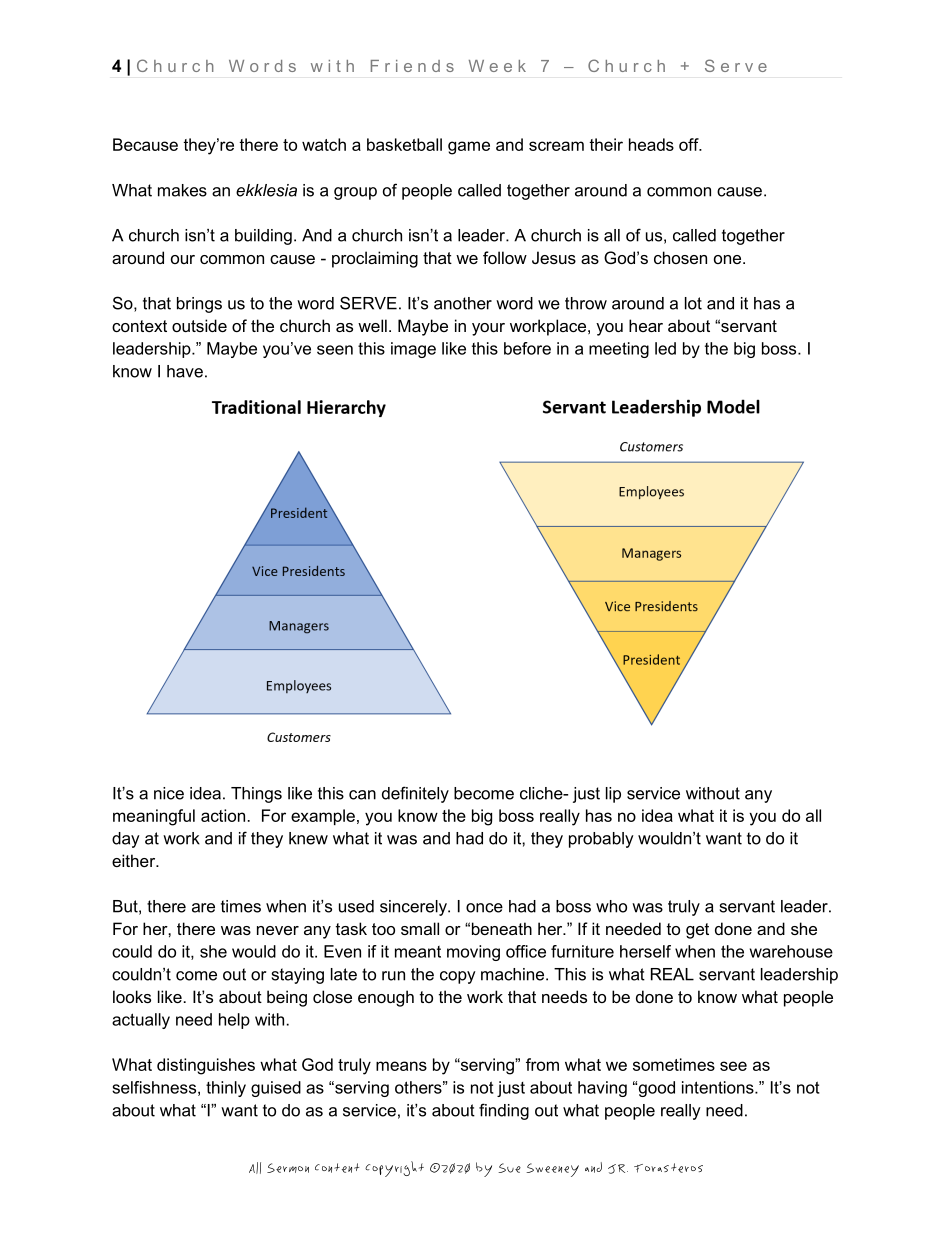 This document has width=952, height=1233. Describe the element at coordinates (619, 350) in the document. I see `meeting` at that location.
